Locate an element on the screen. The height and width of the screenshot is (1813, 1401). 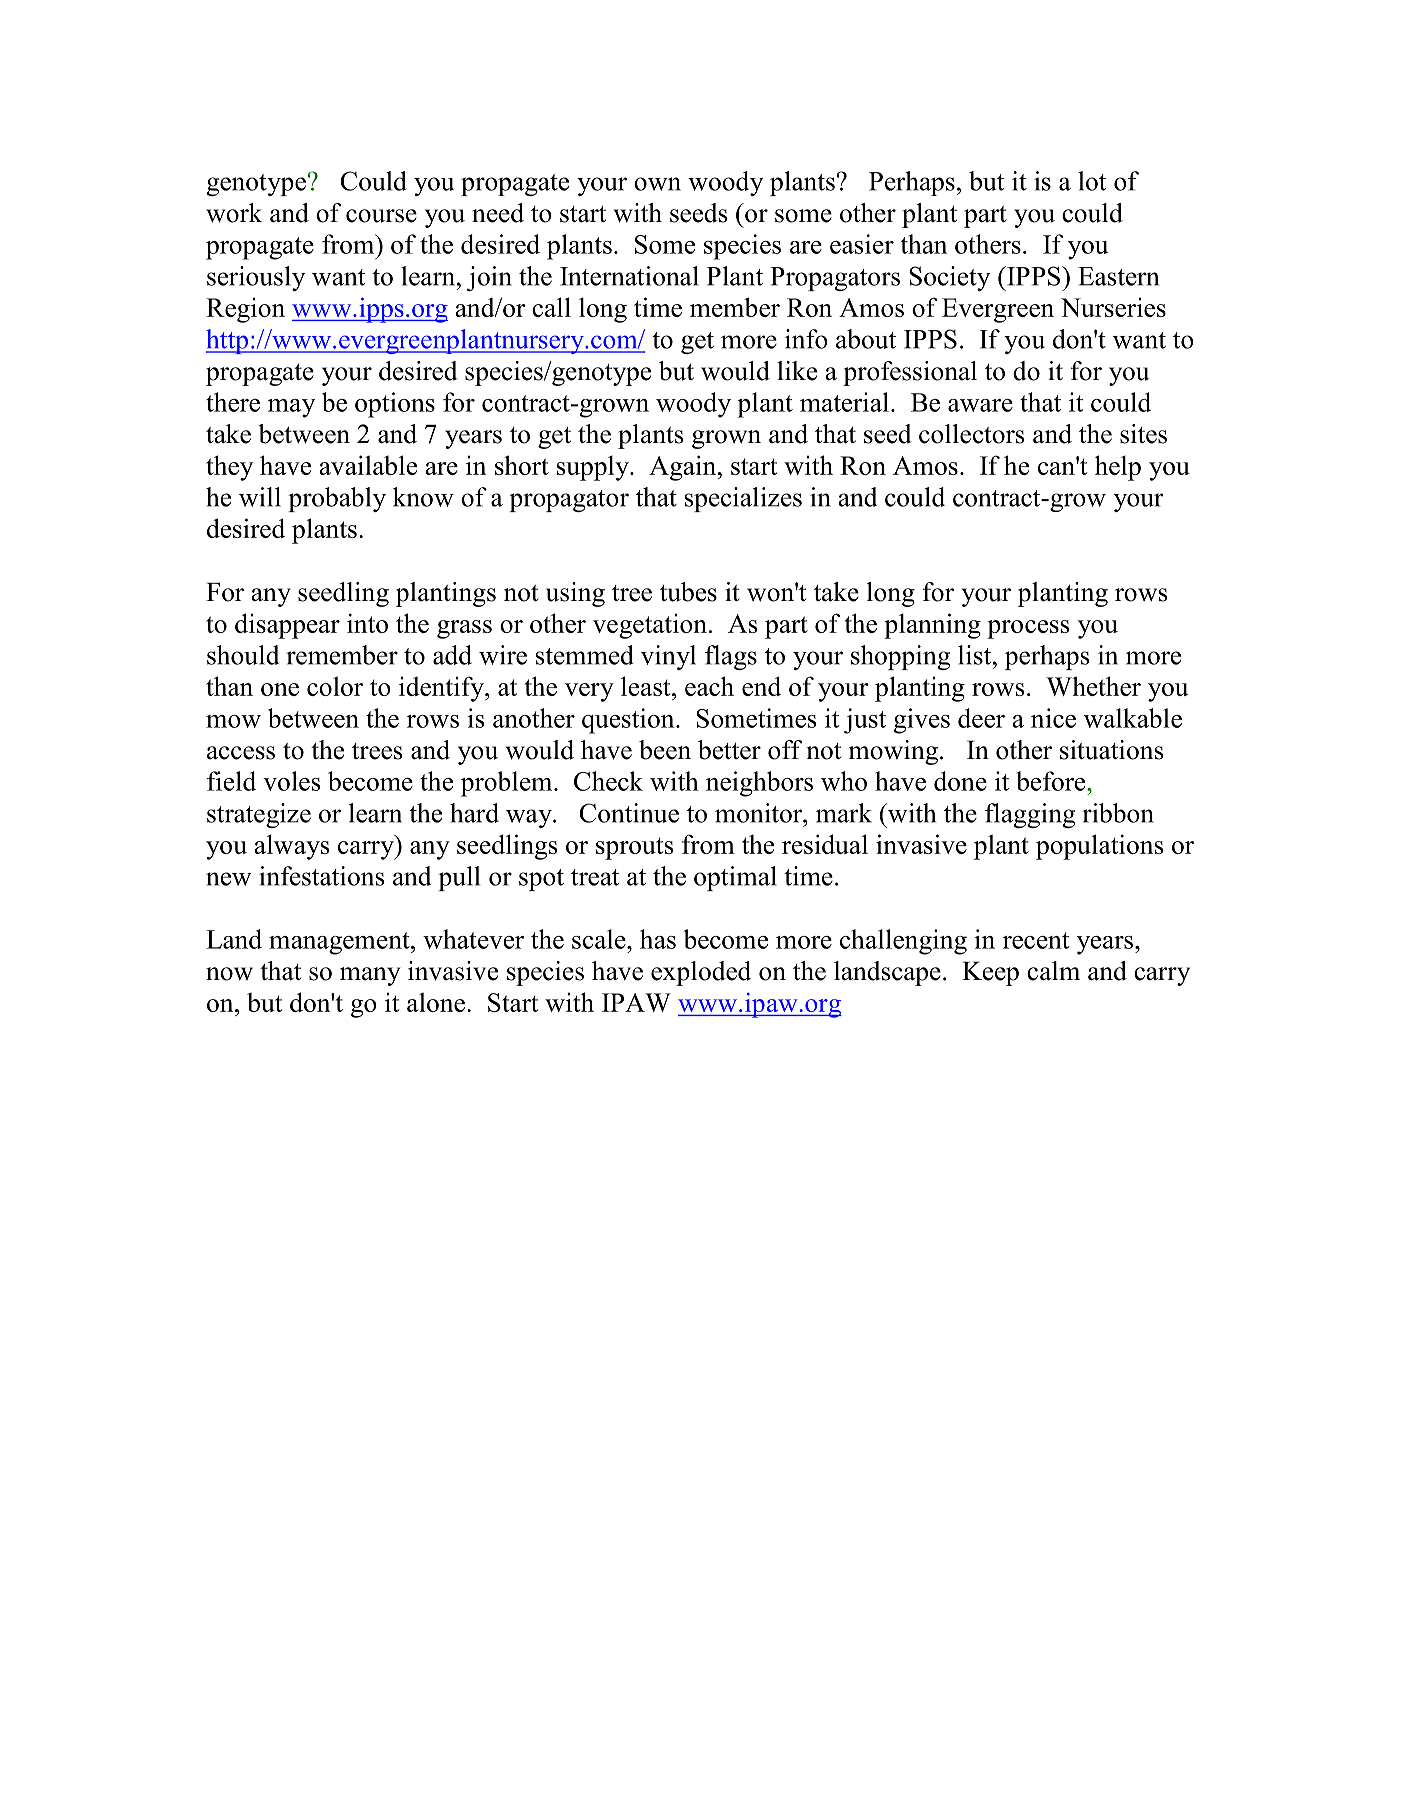
aware is located at coordinates (980, 405).
